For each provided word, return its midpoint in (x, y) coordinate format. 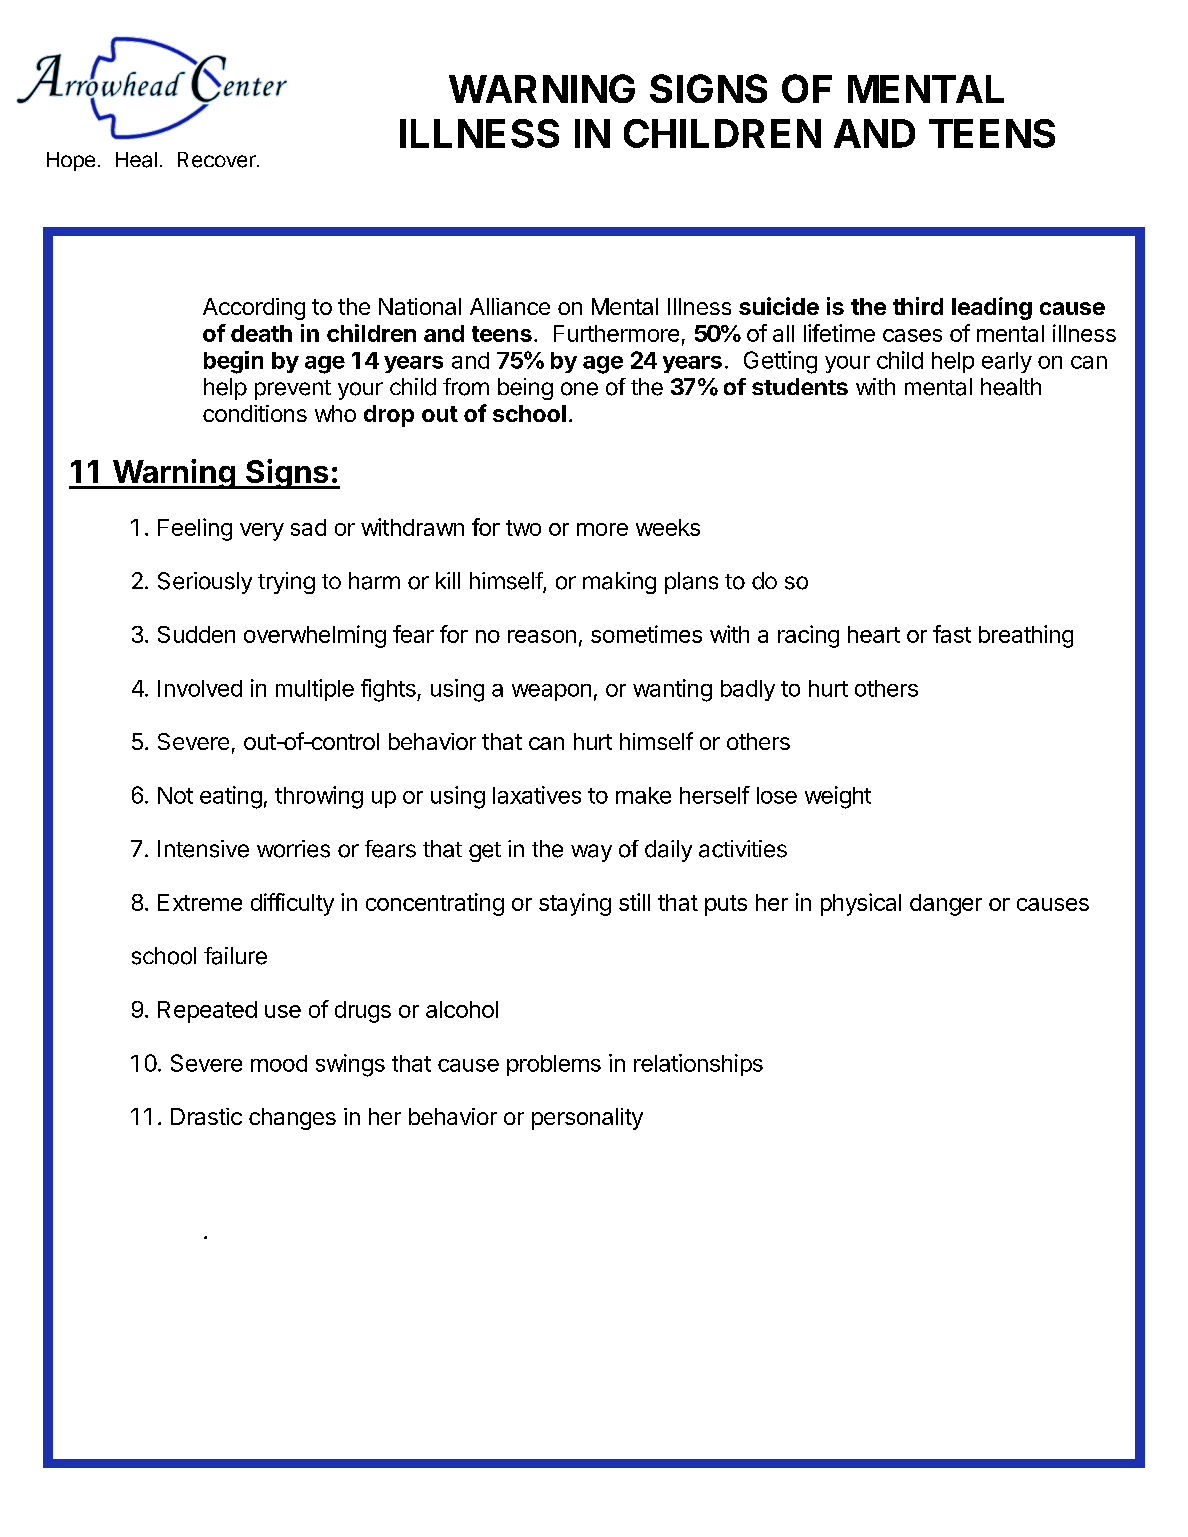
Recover (218, 160)
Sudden (196, 634)
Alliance (510, 306)
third (918, 306)
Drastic (206, 1116)
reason (542, 636)
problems (554, 1065)
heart (874, 634)
